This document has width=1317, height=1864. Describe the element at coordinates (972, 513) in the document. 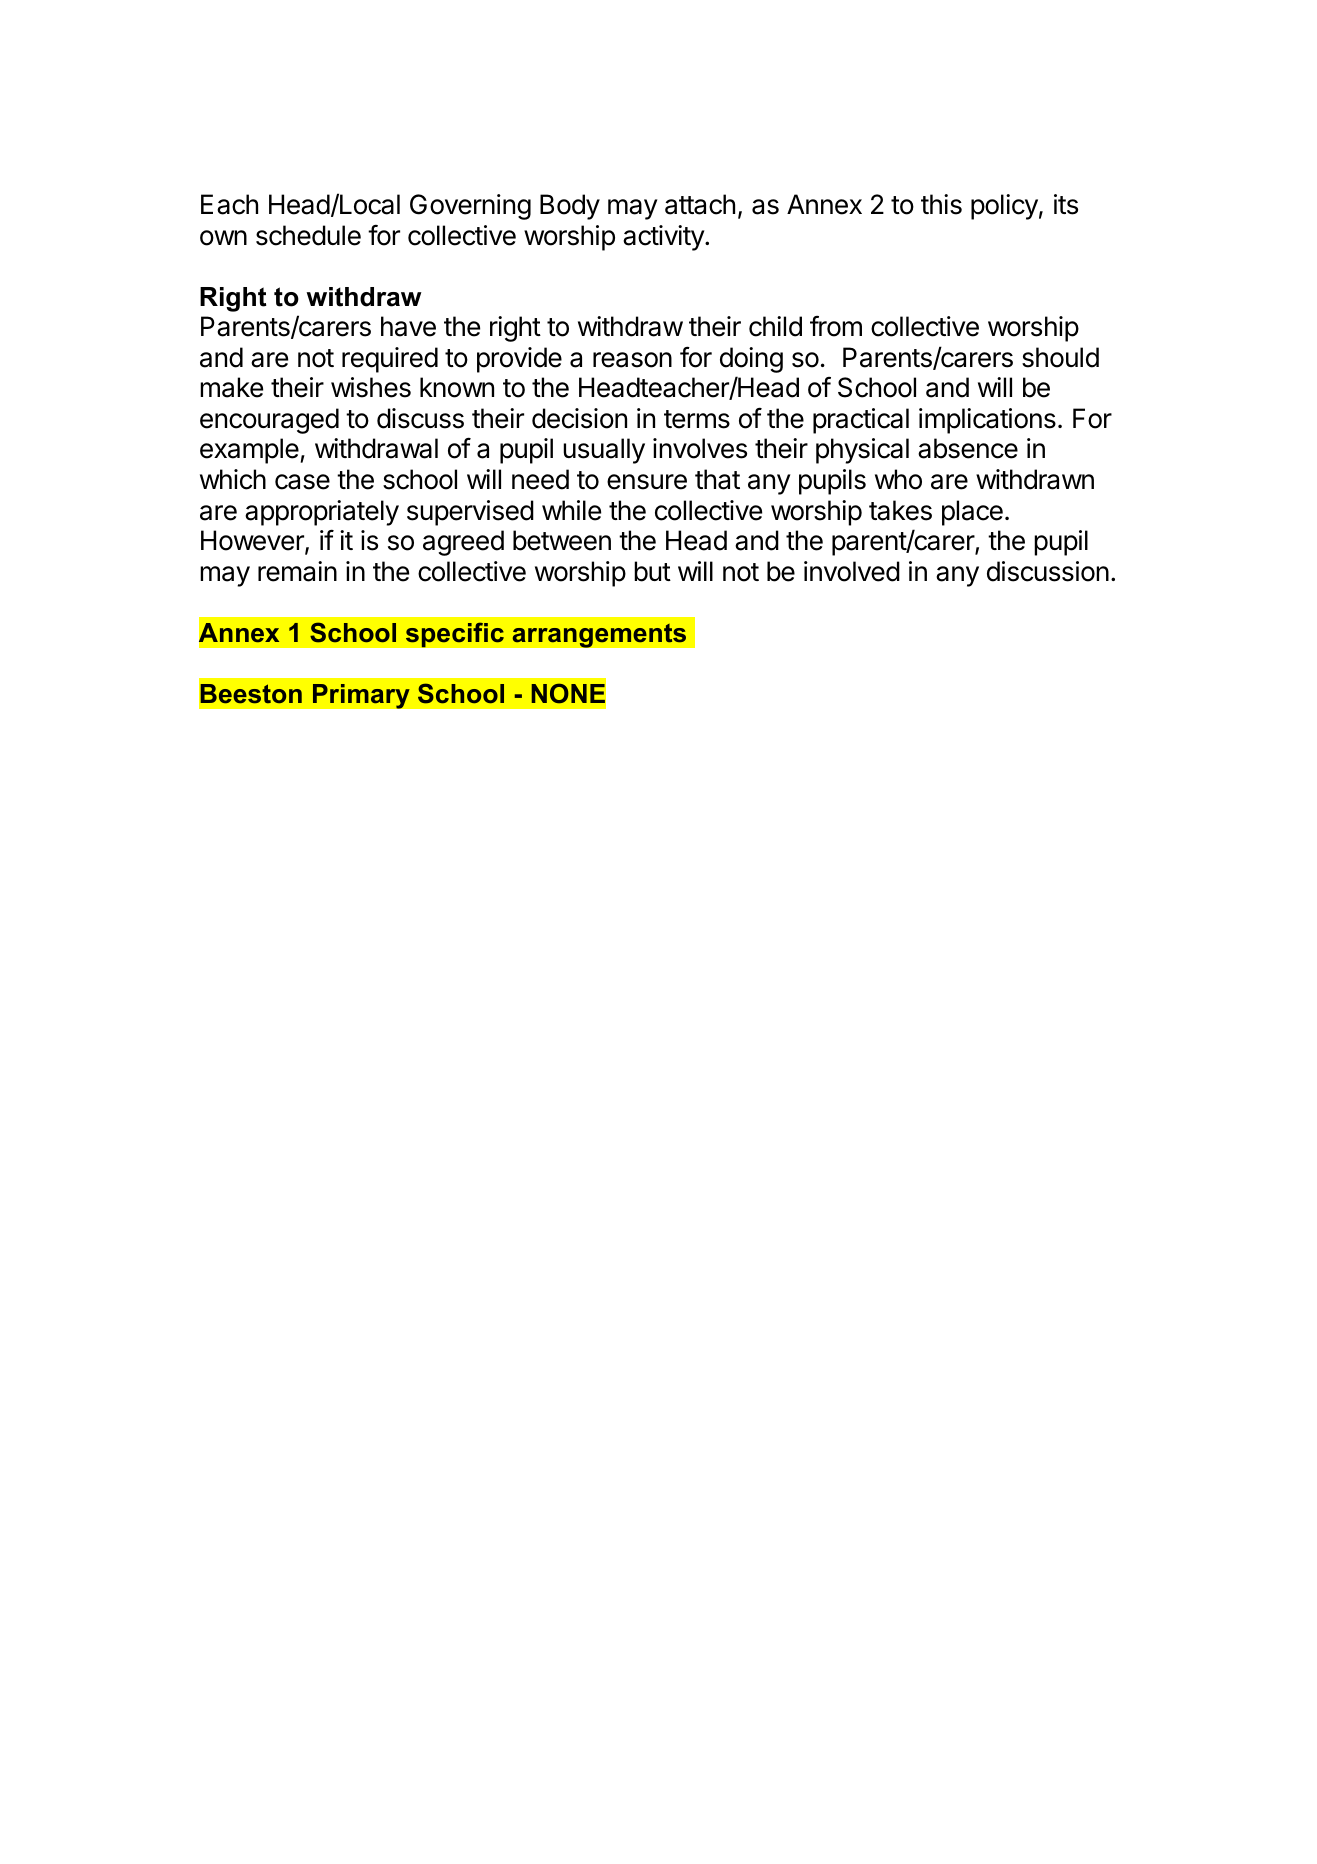

I see `place` at that location.
